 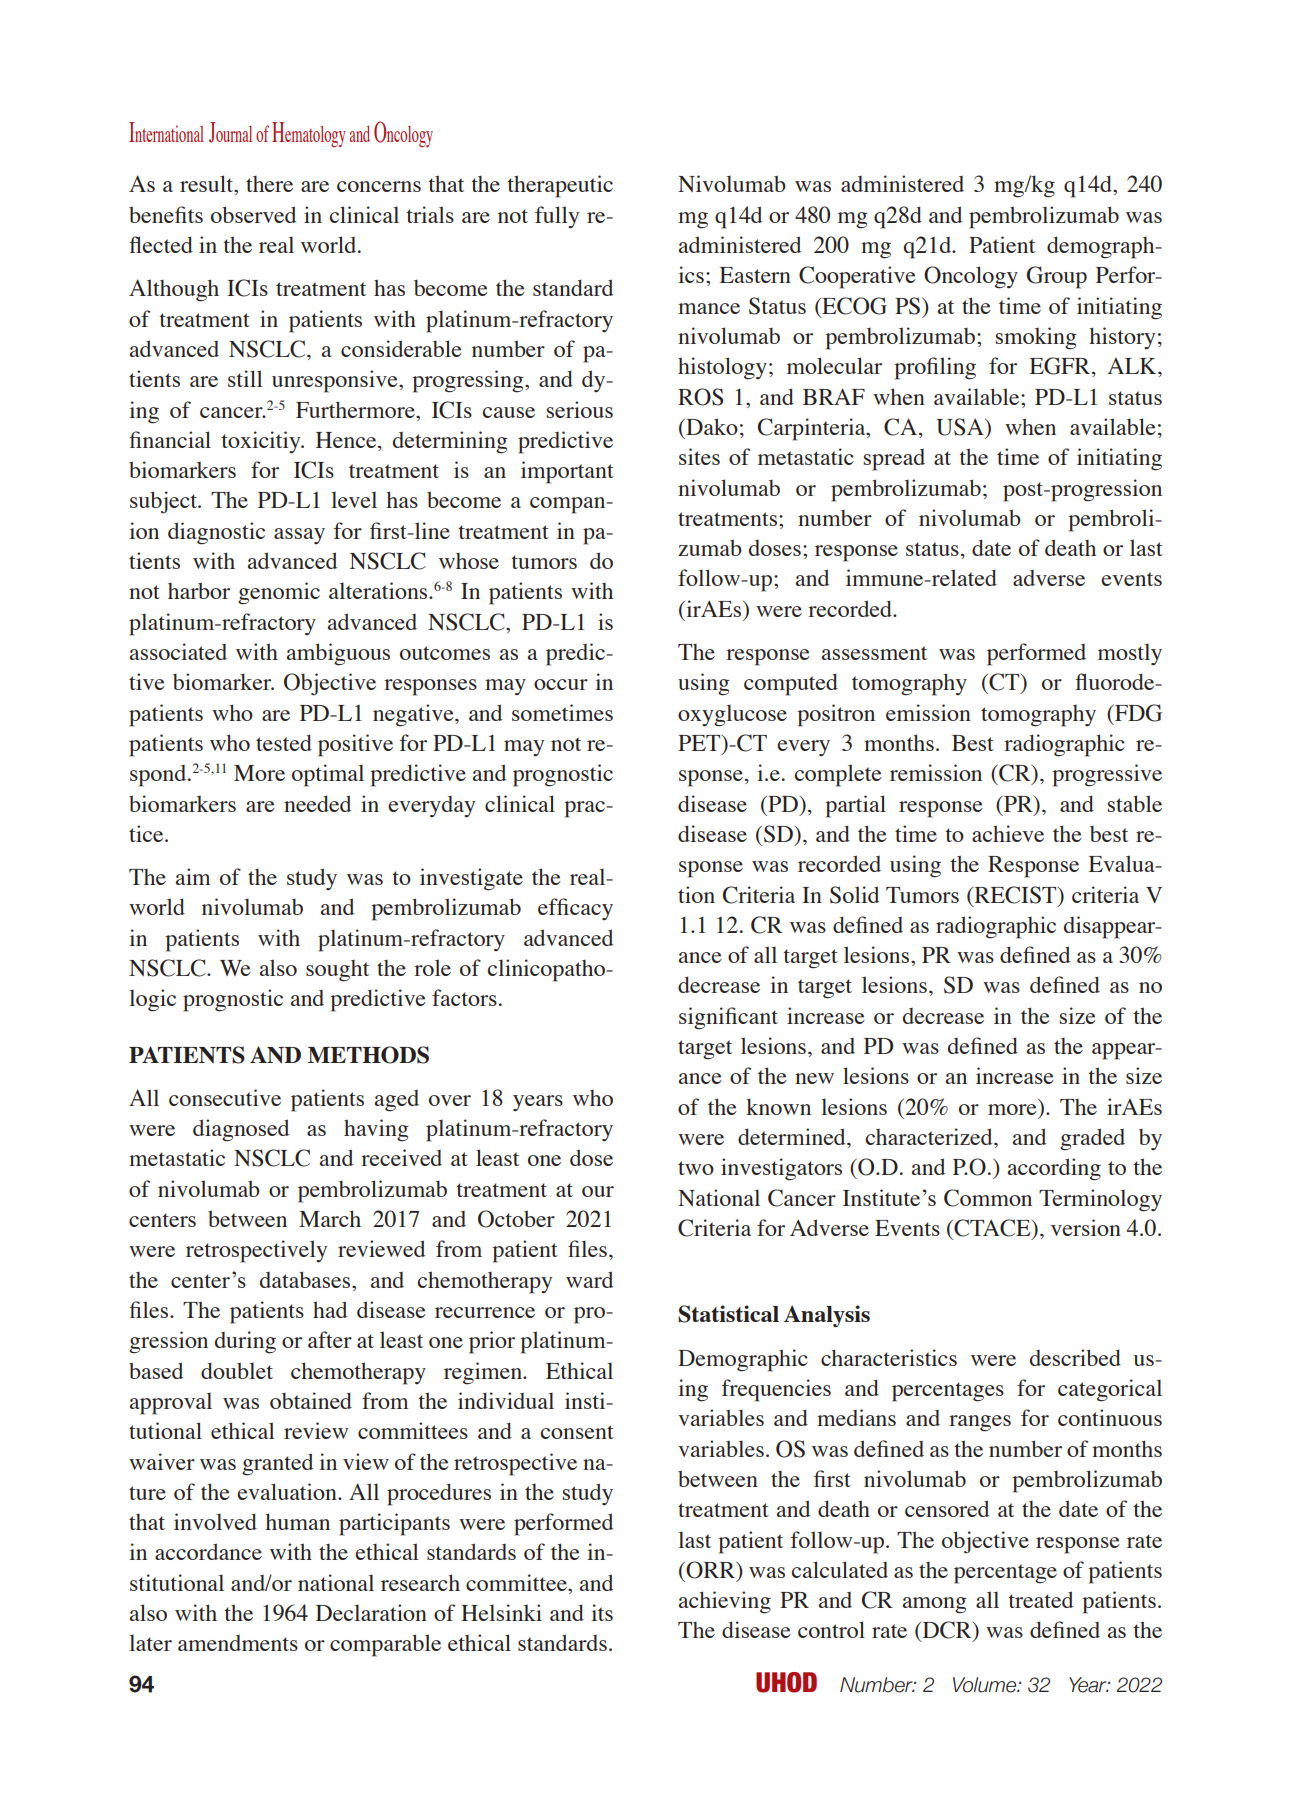 I want to click on genomic, so click(x=279, y=593).
